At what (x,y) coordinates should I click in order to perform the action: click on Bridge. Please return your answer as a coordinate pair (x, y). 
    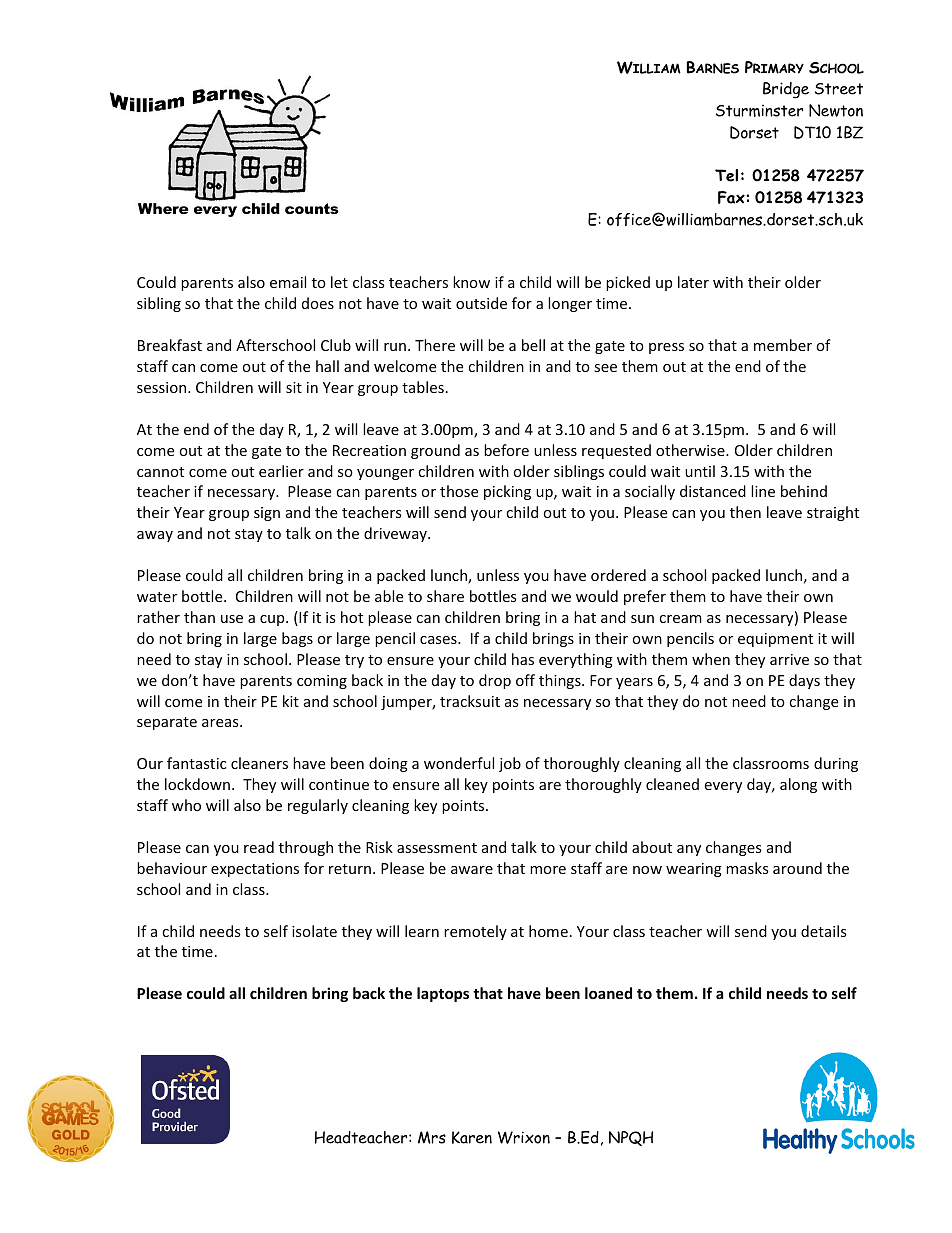
    Looking at the image, I should click on (786, 90).
